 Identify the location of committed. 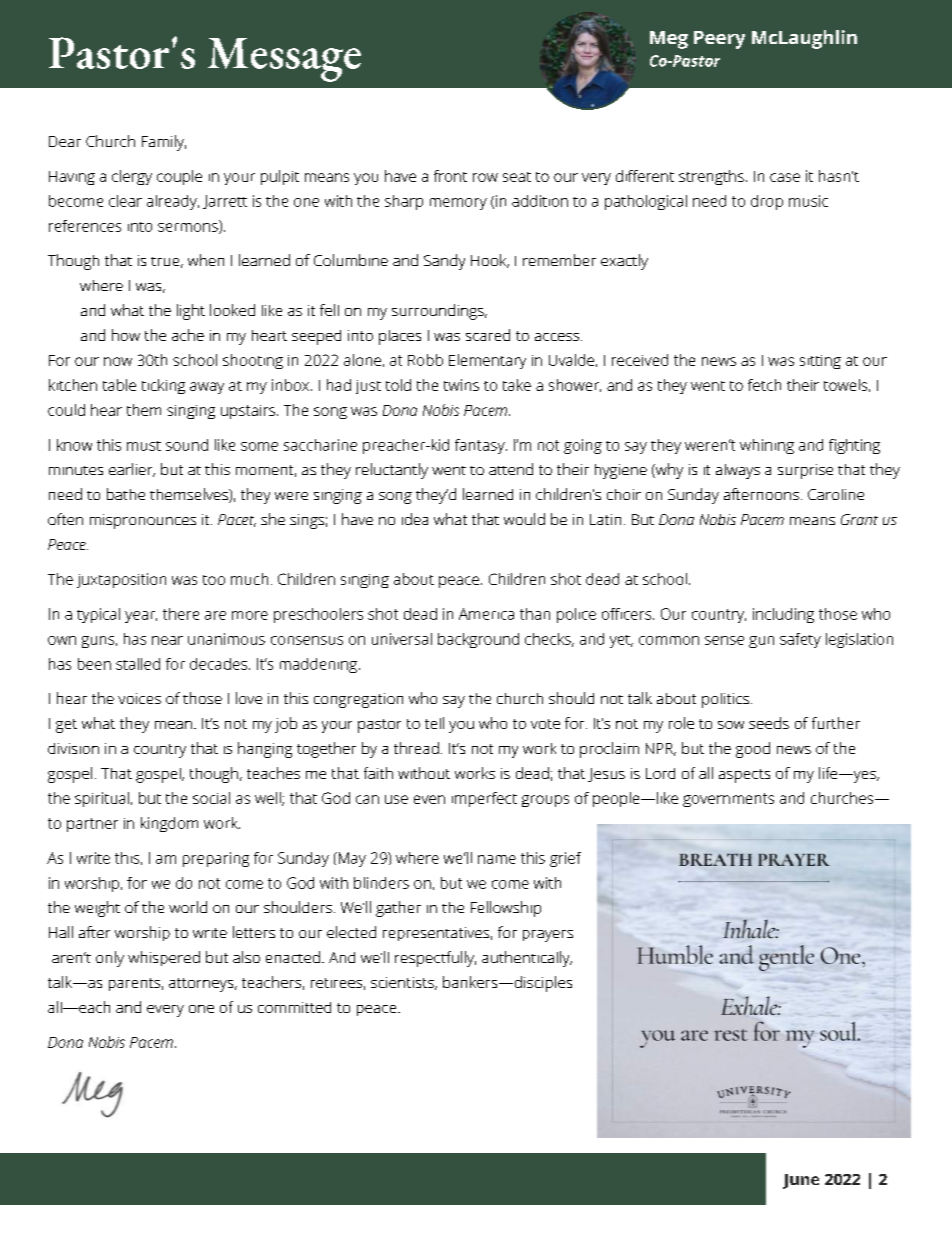
(294, 1007).
